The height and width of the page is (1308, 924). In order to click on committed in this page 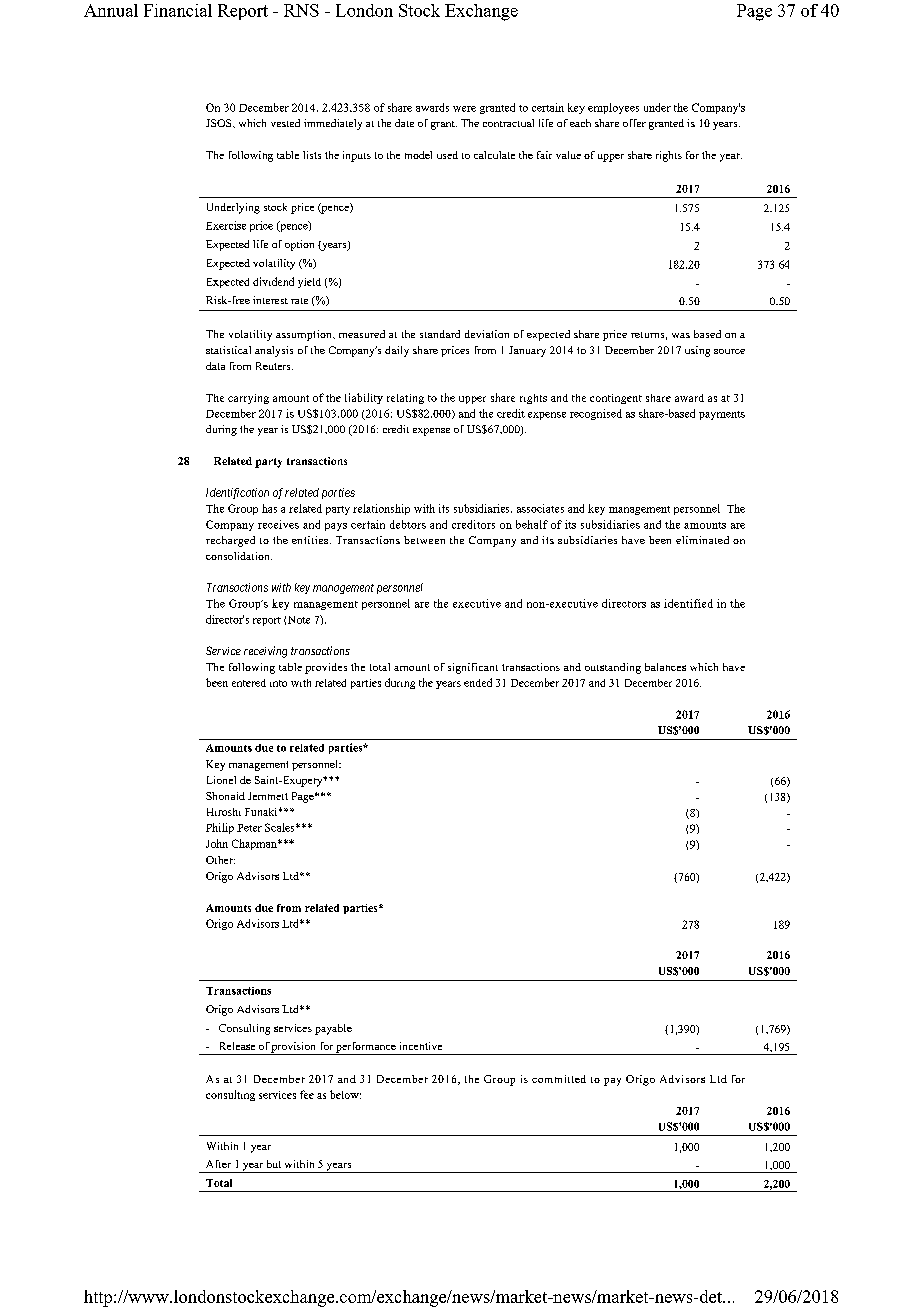, I will do `click(559, 1079)`.
